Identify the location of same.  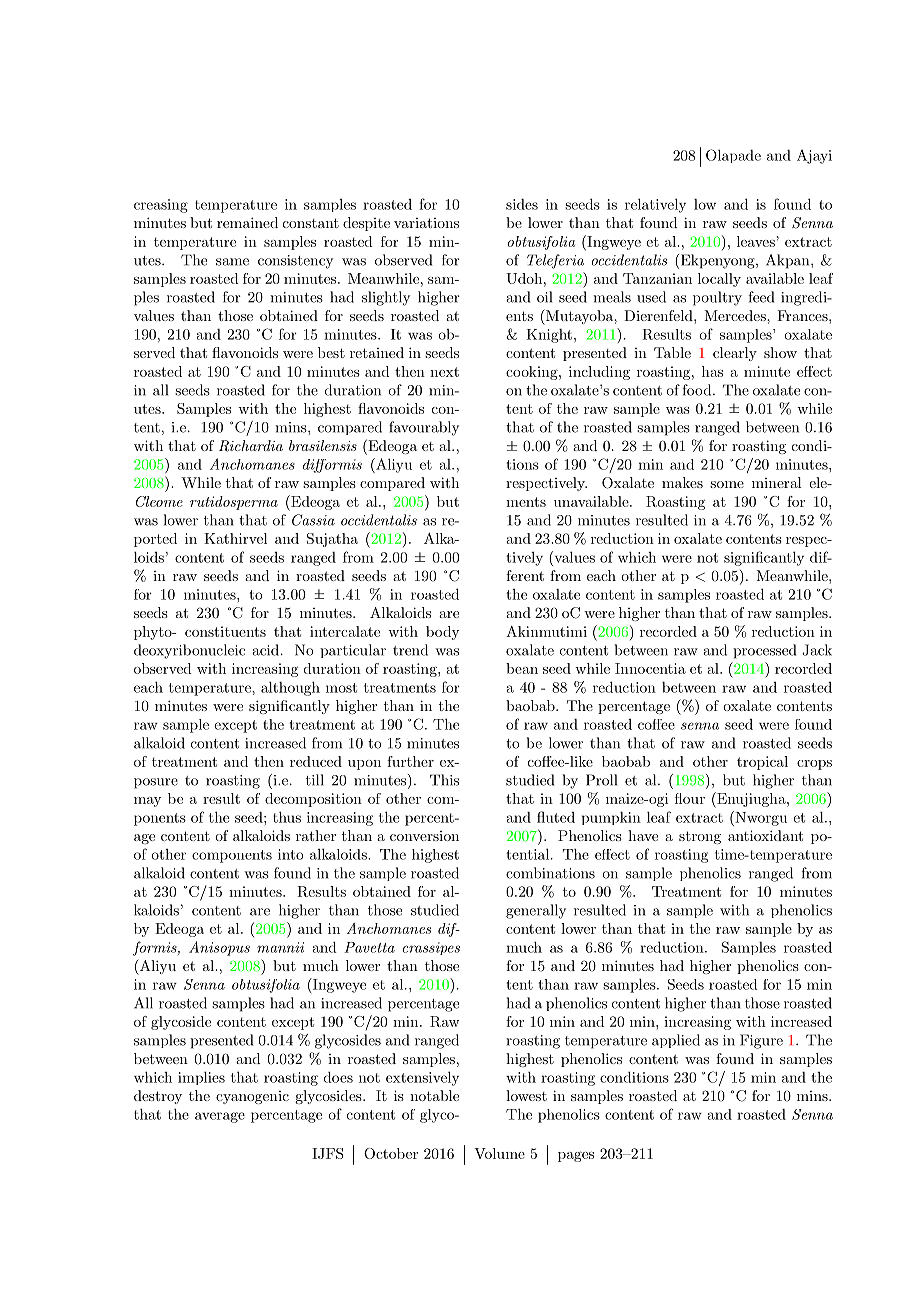
(232, 262).
